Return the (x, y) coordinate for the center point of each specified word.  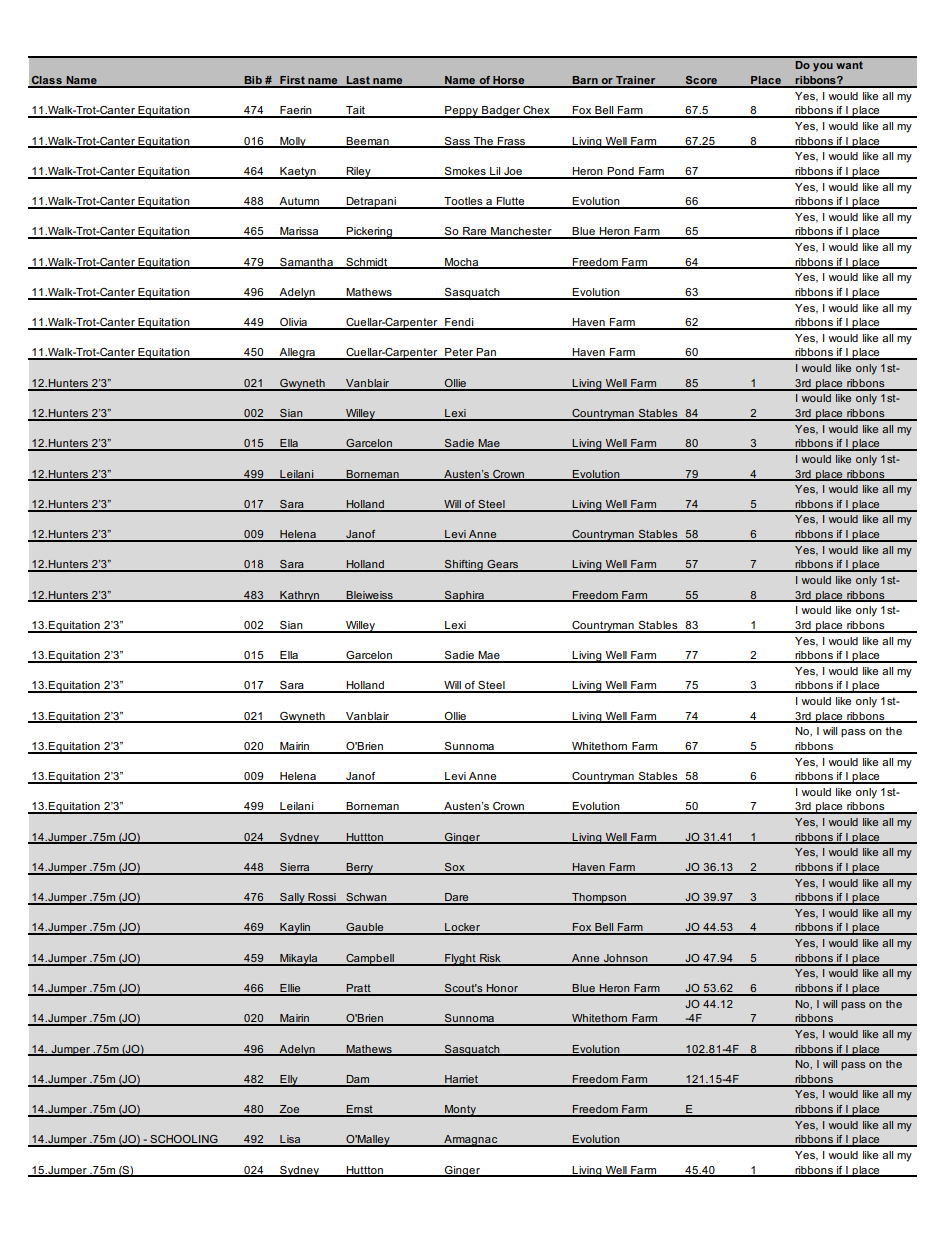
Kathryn (300, 596)
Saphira (464, 596)
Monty (460, 1111)
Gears (503, 565)
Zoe (290, 1110)
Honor (502, 989)
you (823, 67)
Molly (293, 142)
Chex (536, 111)
